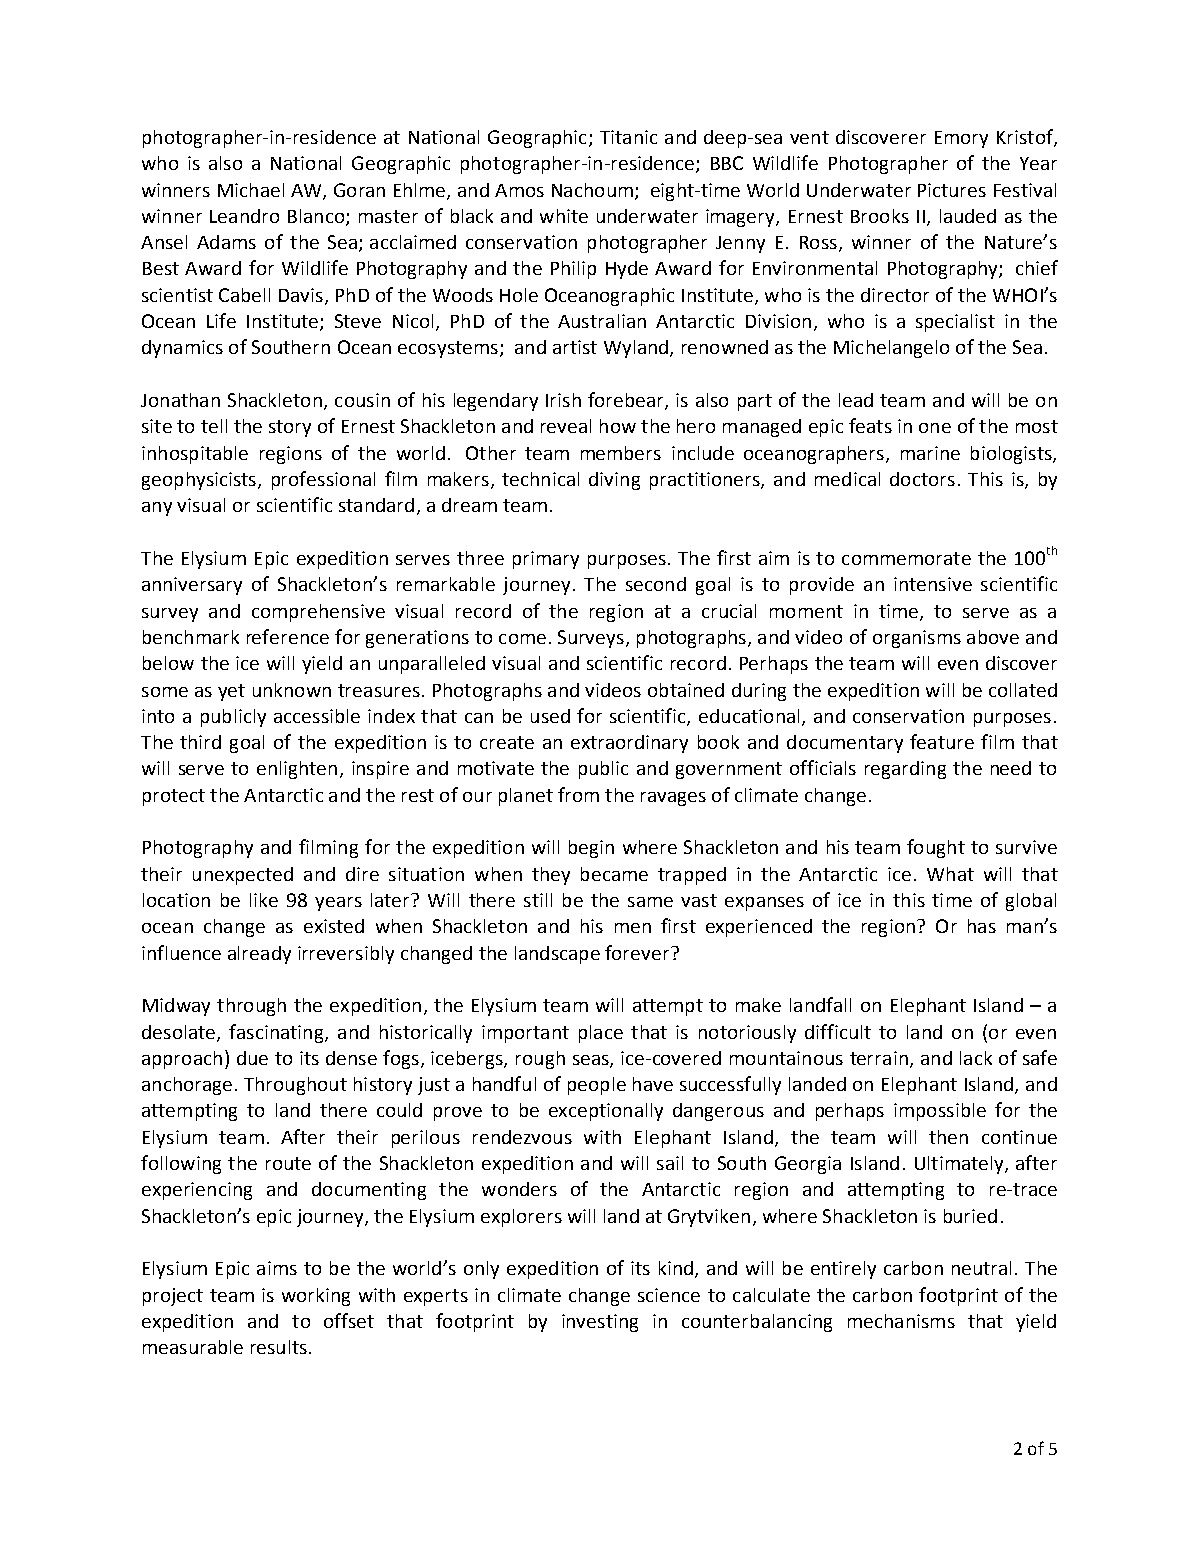 This screenshot has width=1199, height=1552. Describe the element at coordinates (628, 137) in the screenshot. I see `Titanic` at that location.
